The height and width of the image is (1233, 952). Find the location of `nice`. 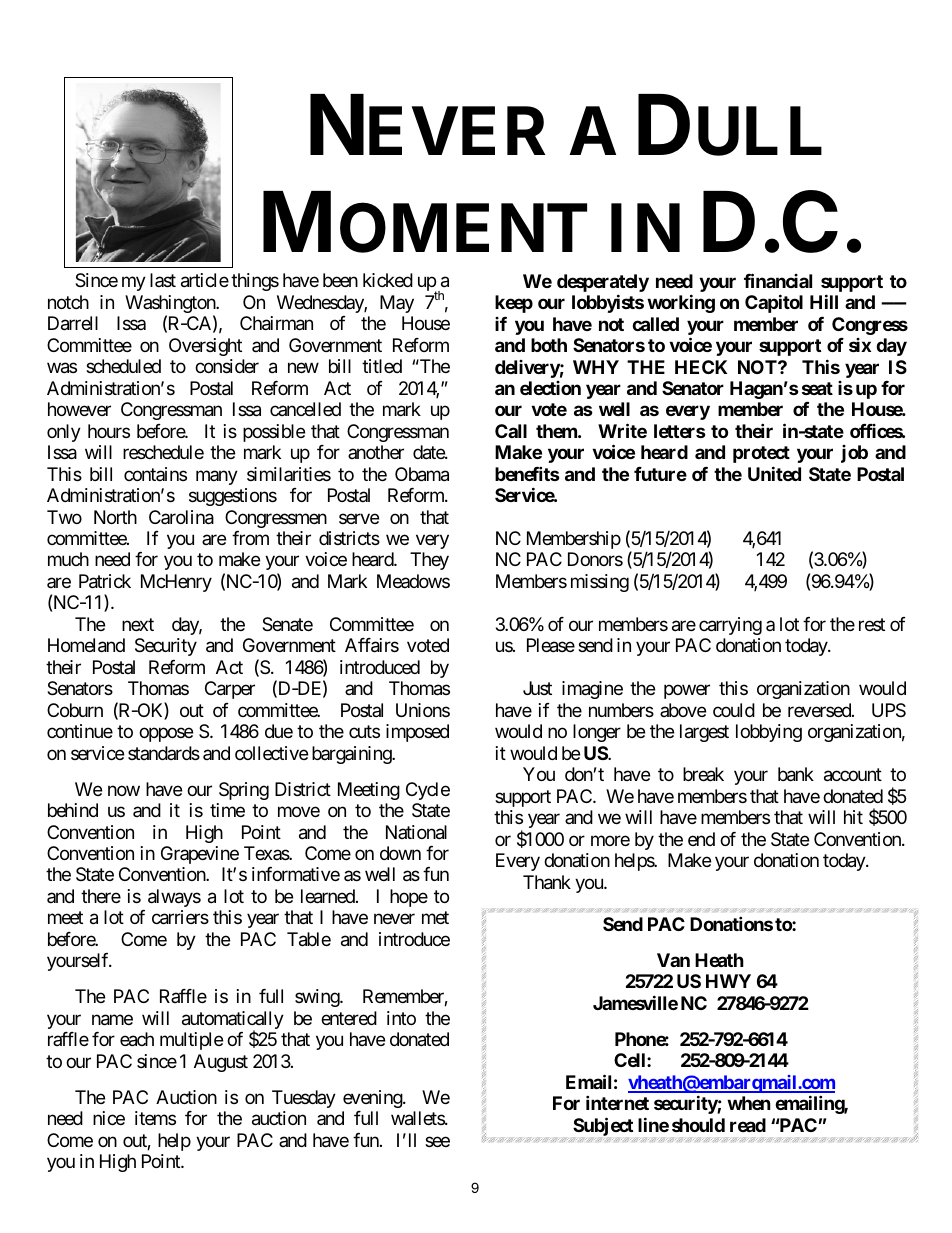

nice is located at coordinates (109, 1118).
